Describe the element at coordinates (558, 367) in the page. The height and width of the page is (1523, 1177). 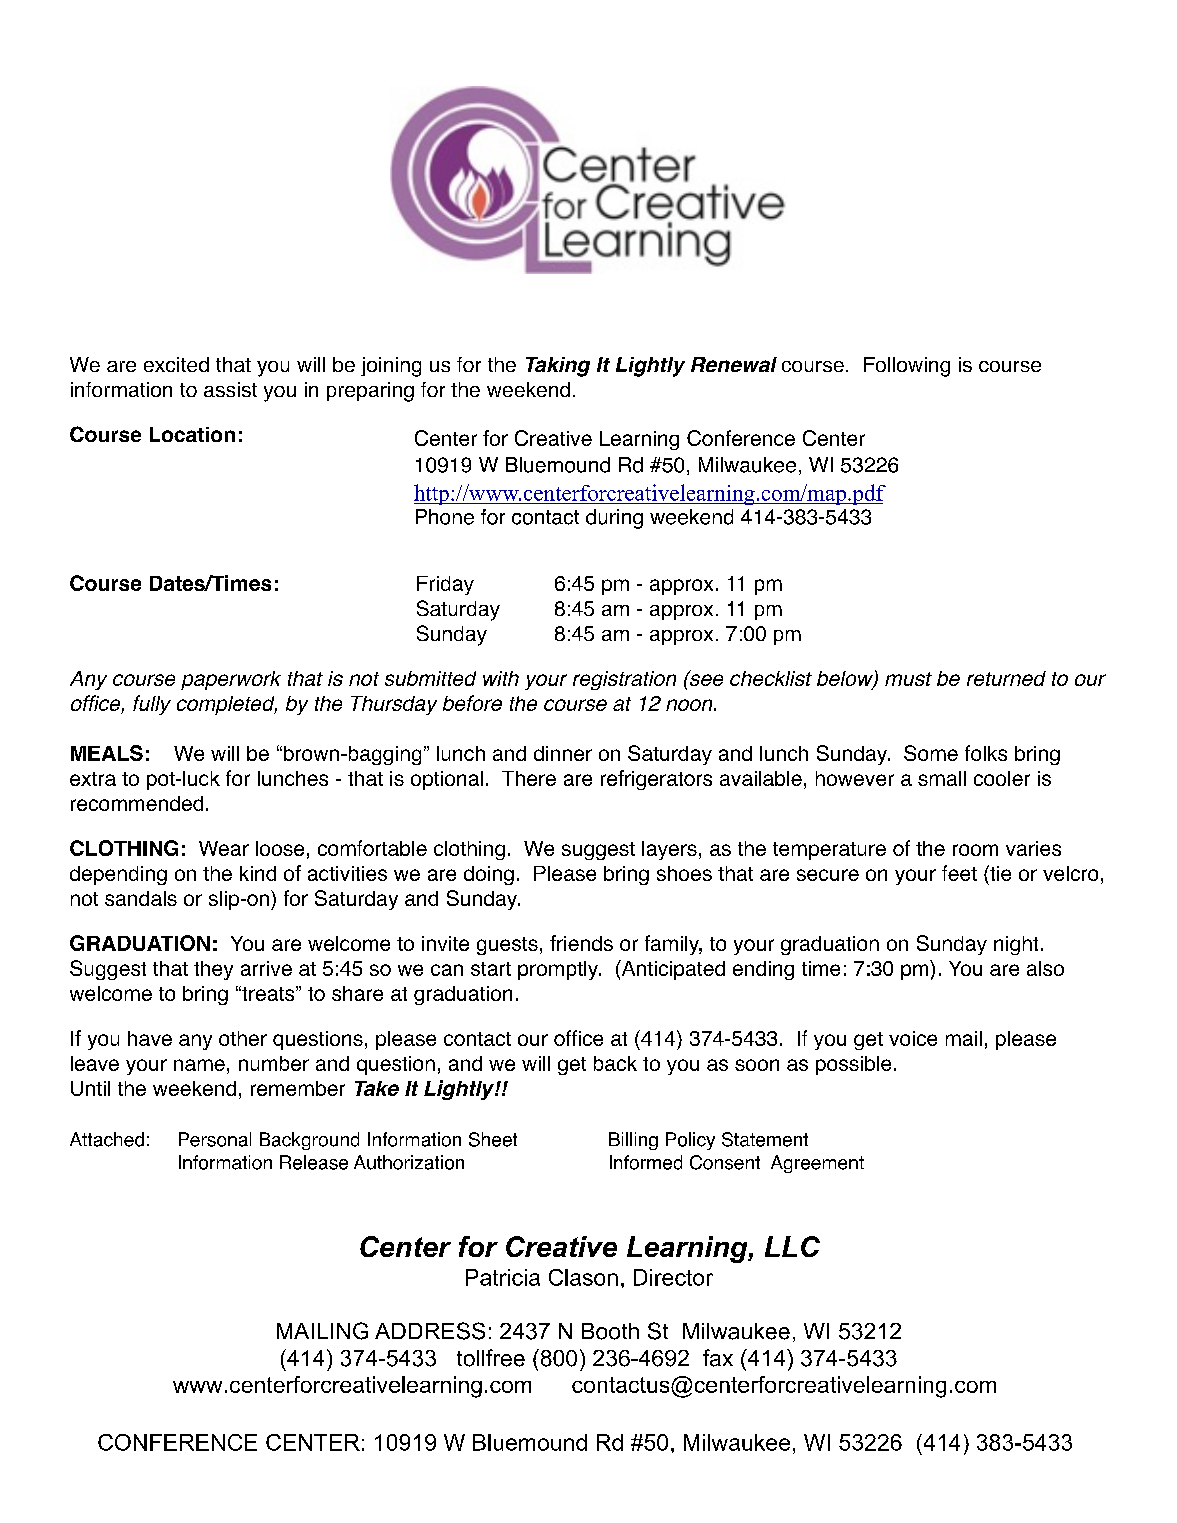
I see `Taking` at that location.
